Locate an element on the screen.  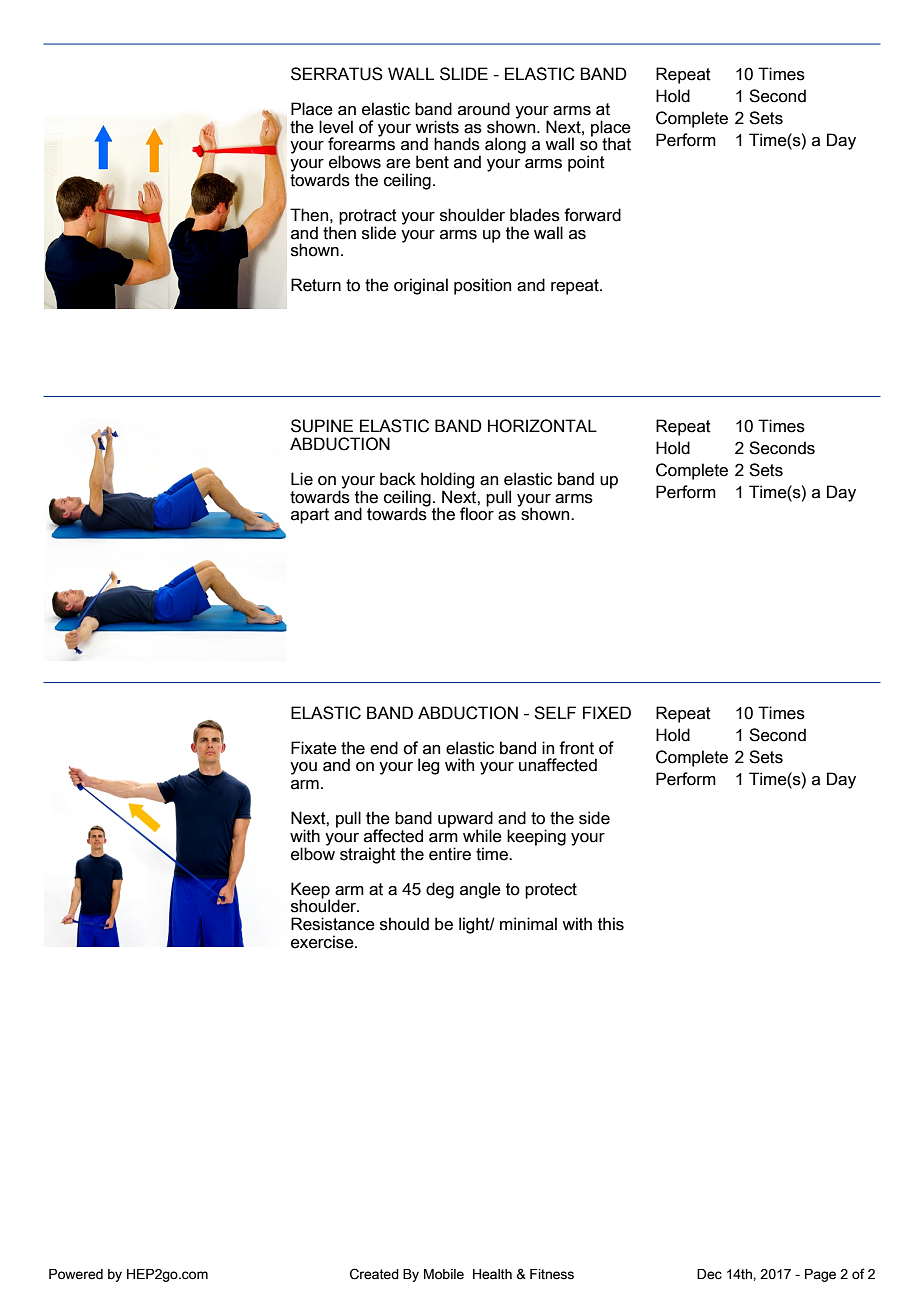
level is located at coordinates (336, 127).
